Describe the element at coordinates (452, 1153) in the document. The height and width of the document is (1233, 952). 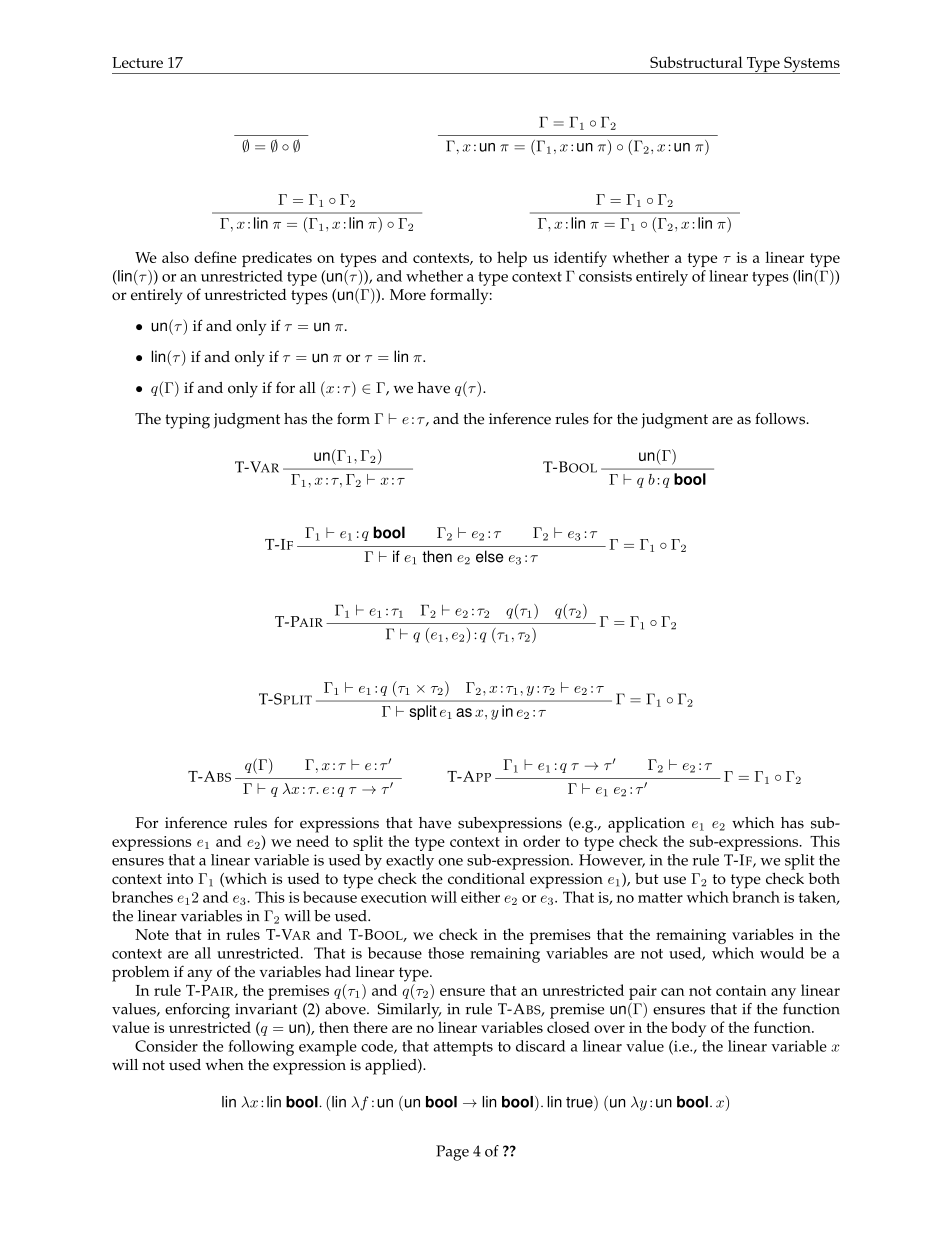
I see `Page` at that location.
